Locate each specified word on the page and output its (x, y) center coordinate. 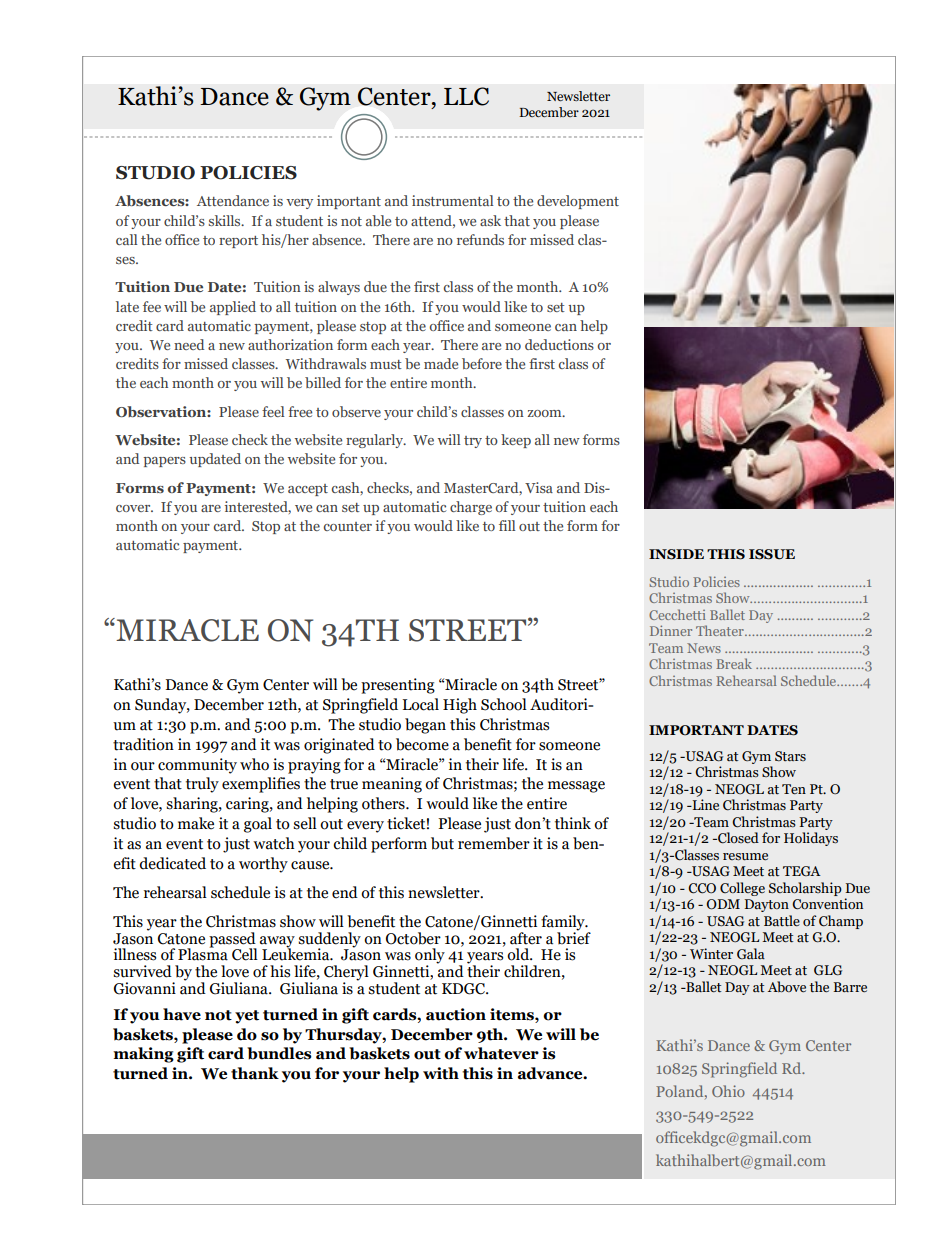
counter (348, 526)
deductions (559, 344)
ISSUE (772, 554)
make (196, 823)
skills (226, 220)
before (482, 363)
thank (255, 1073)
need (189, 344)
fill (507, 525)
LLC (466, 96)
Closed (737, 838)
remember (494, 843)
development (578, 202)
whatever (501, 1053)
